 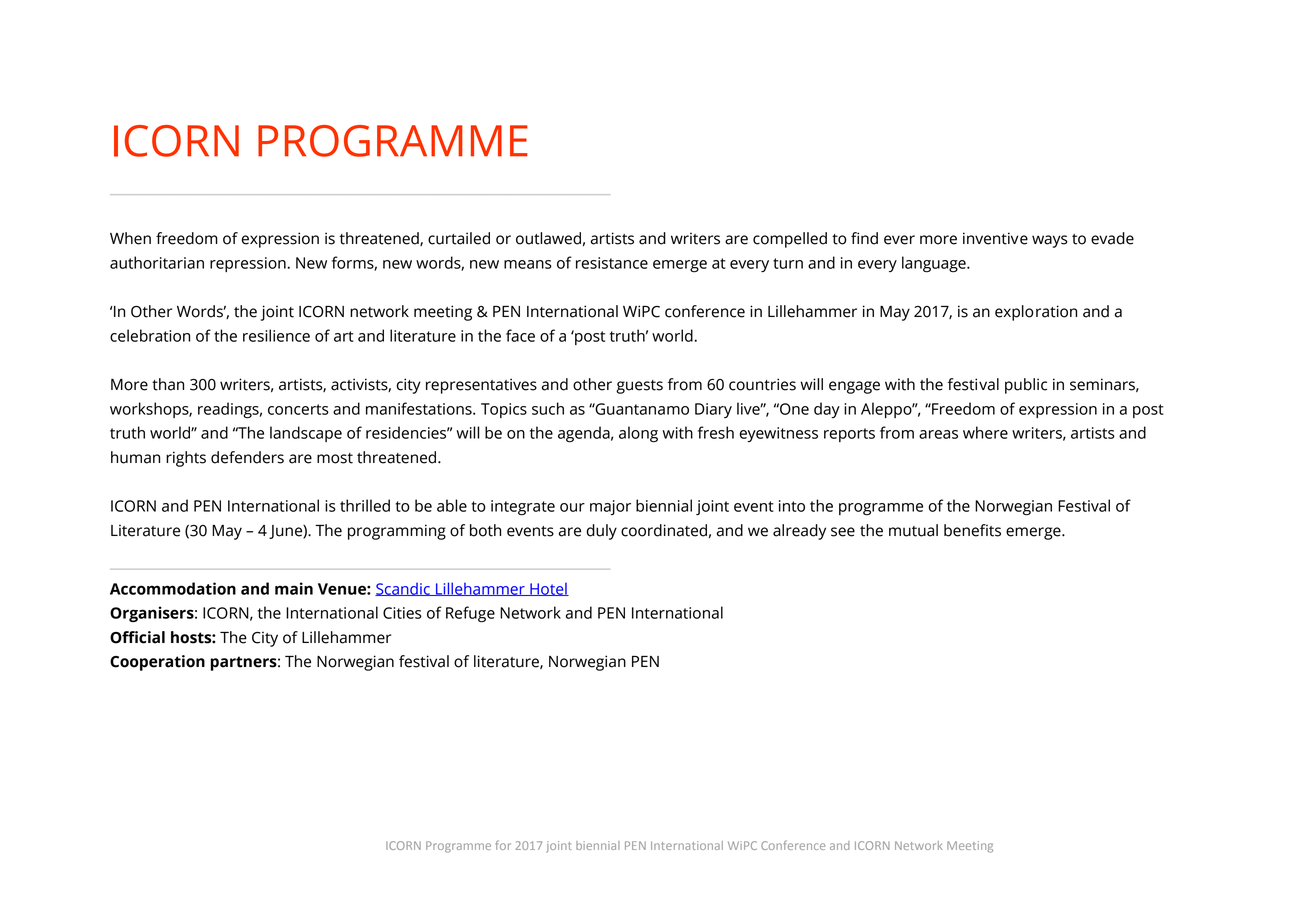 I want to click on public, so click(x=1026, y=386).
